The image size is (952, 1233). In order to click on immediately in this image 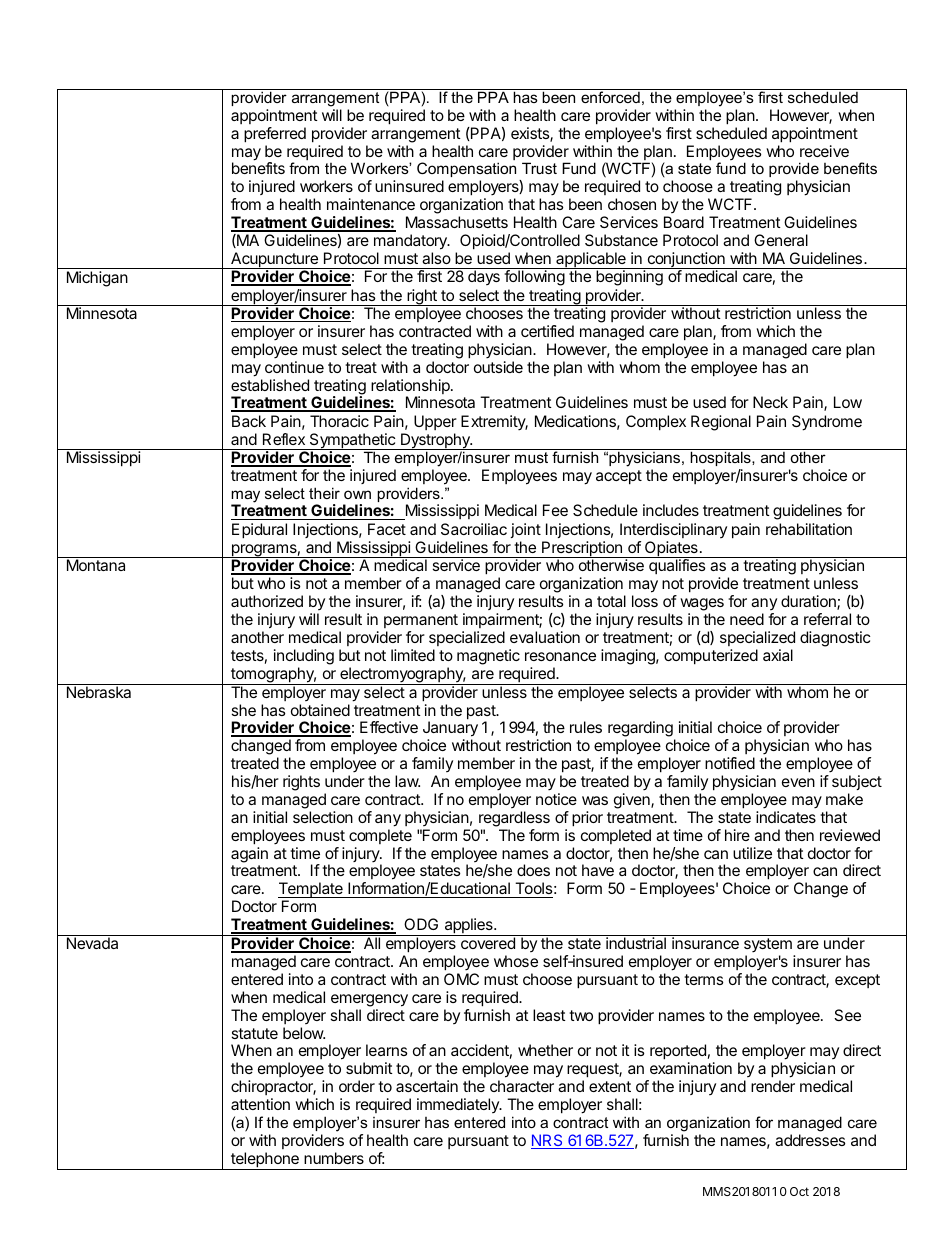, I will do `click(459, 1105)`.
